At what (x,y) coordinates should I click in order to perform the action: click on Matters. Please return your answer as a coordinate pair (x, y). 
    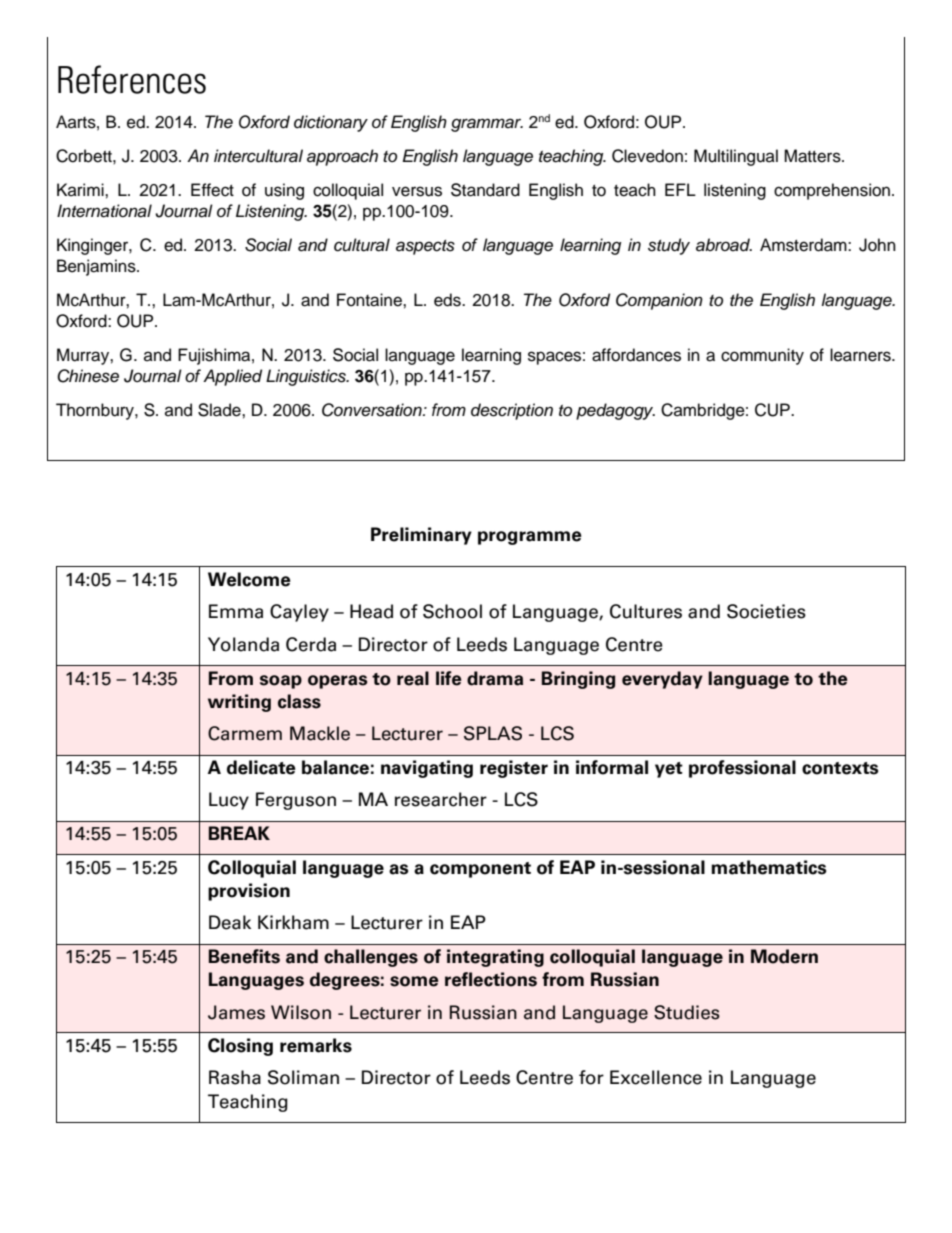
    Looking at the image, I should click on (813, 156).
